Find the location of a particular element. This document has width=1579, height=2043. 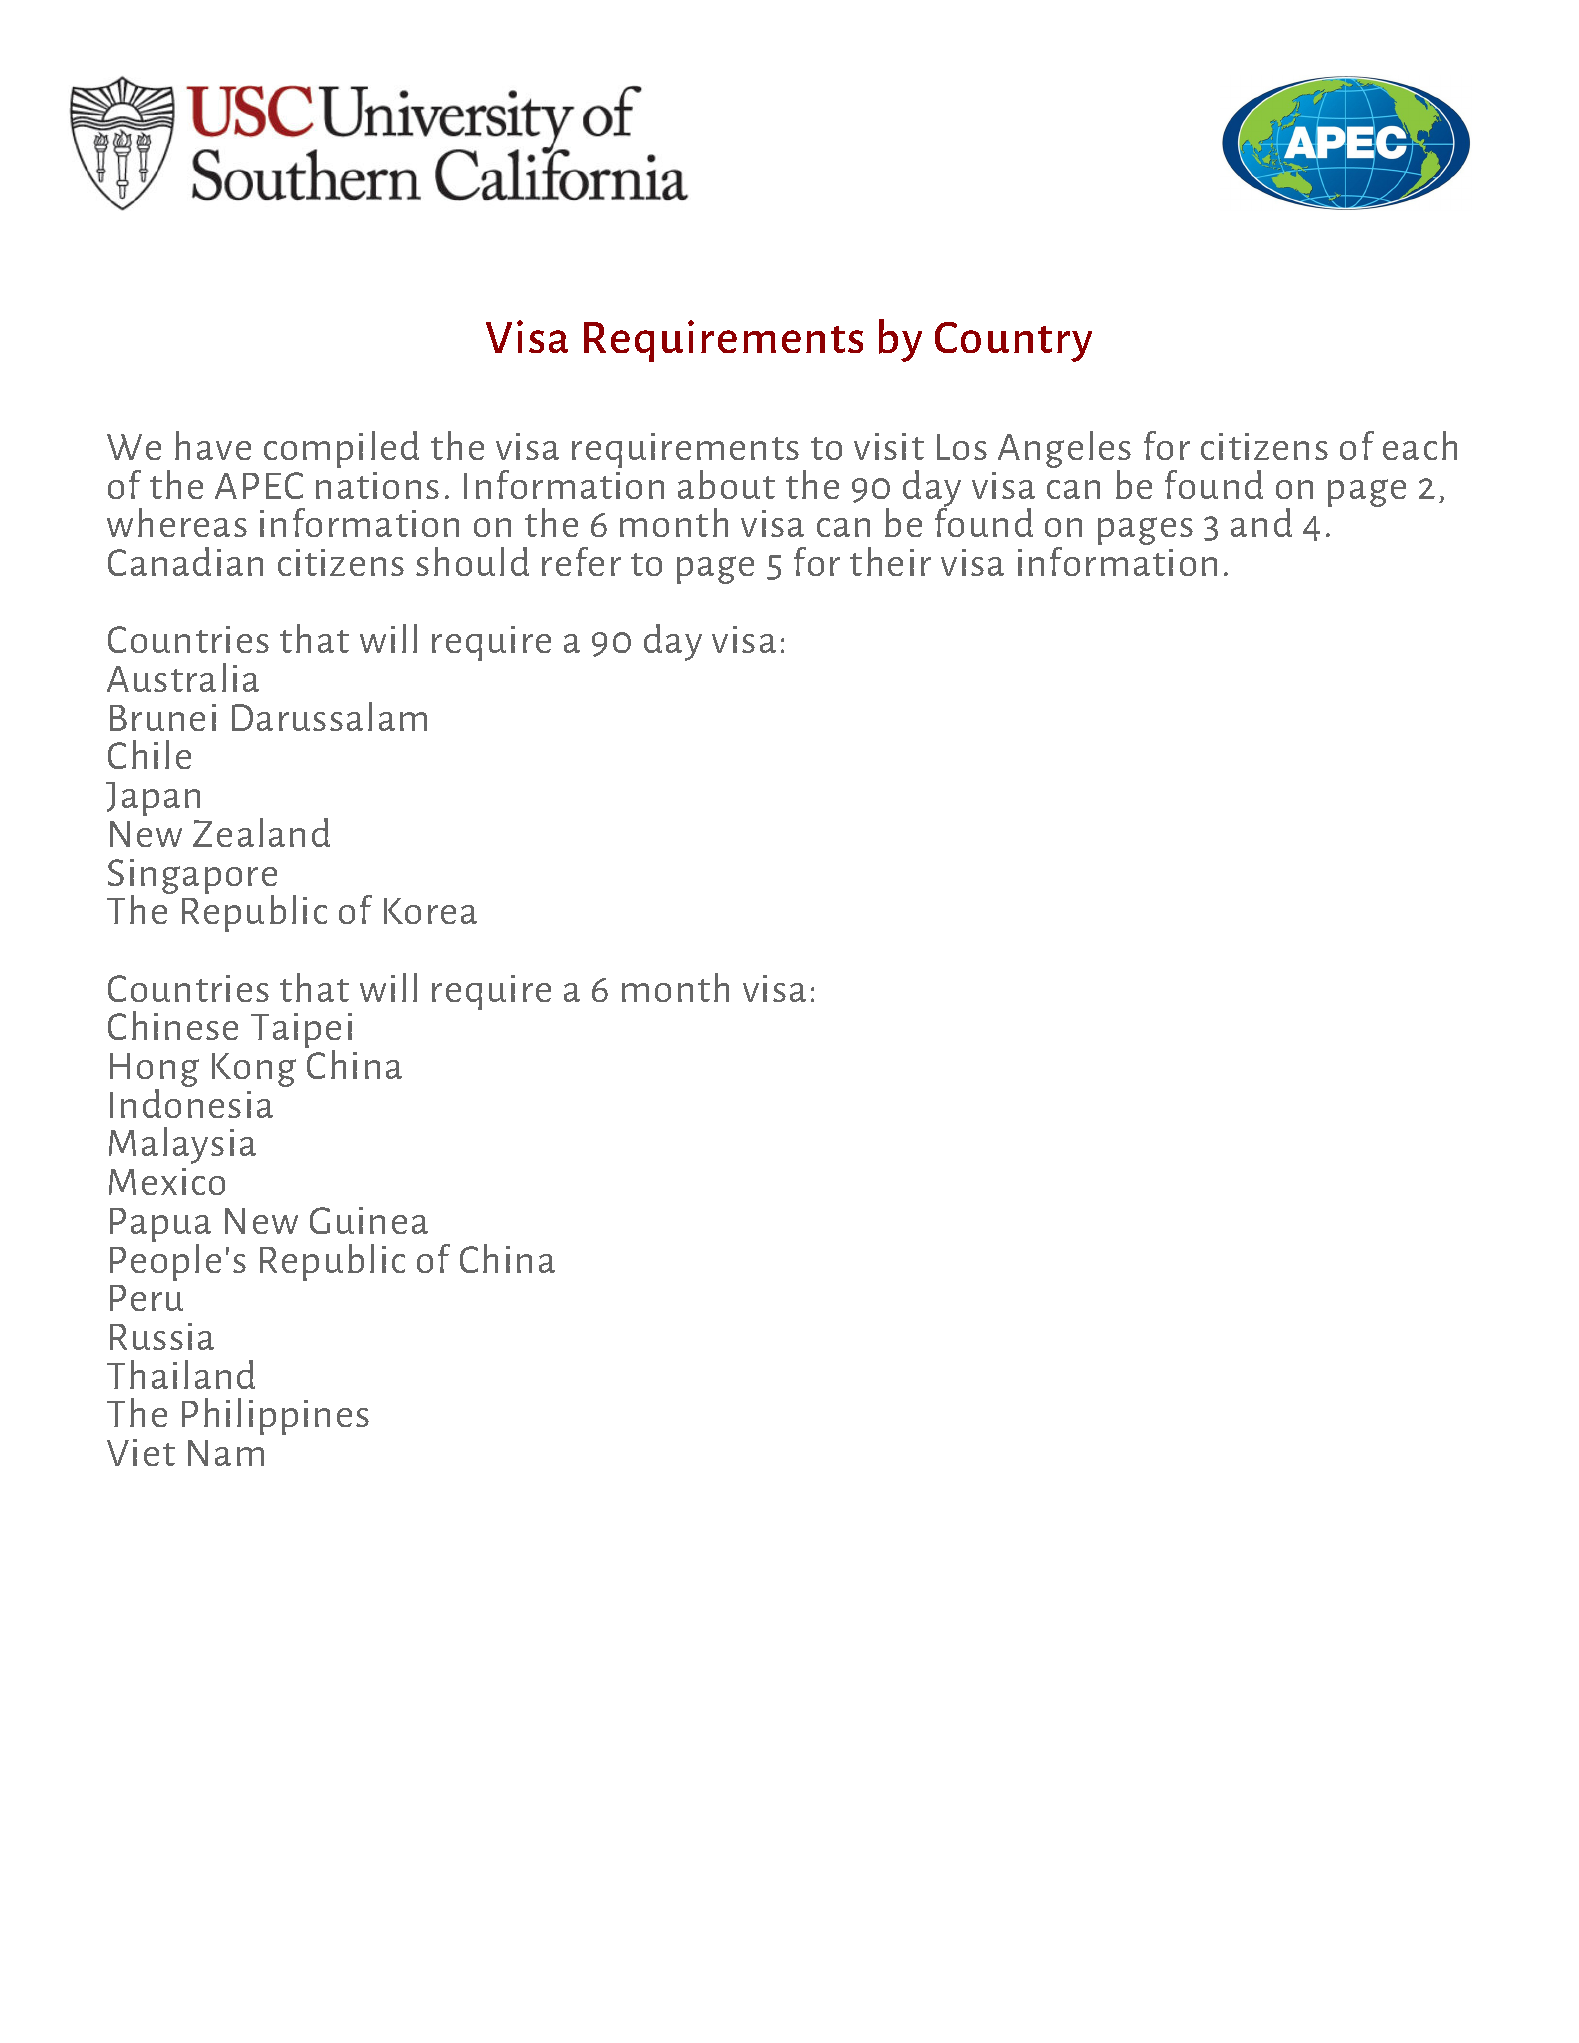

compiled is located at coordinates (341, 449).
